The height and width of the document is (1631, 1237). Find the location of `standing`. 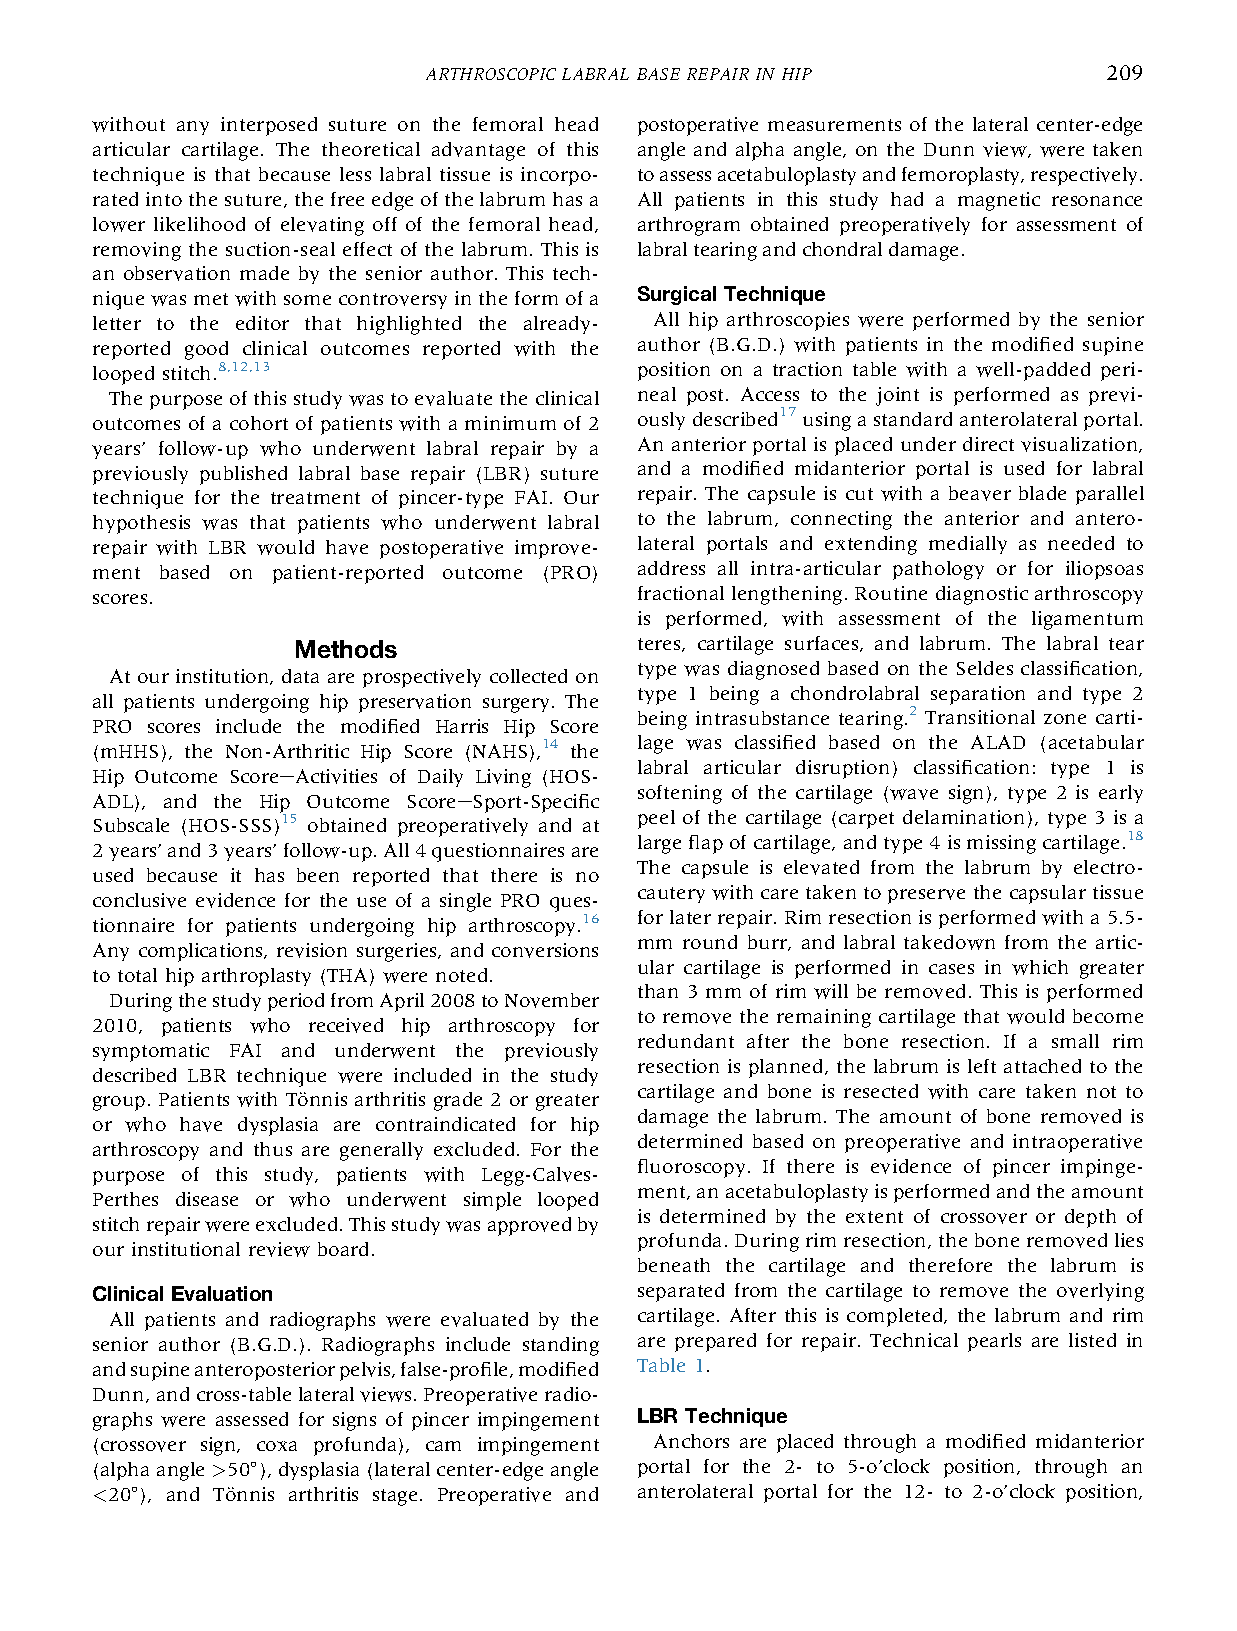

standing is located at coordinates (561, 1346).
